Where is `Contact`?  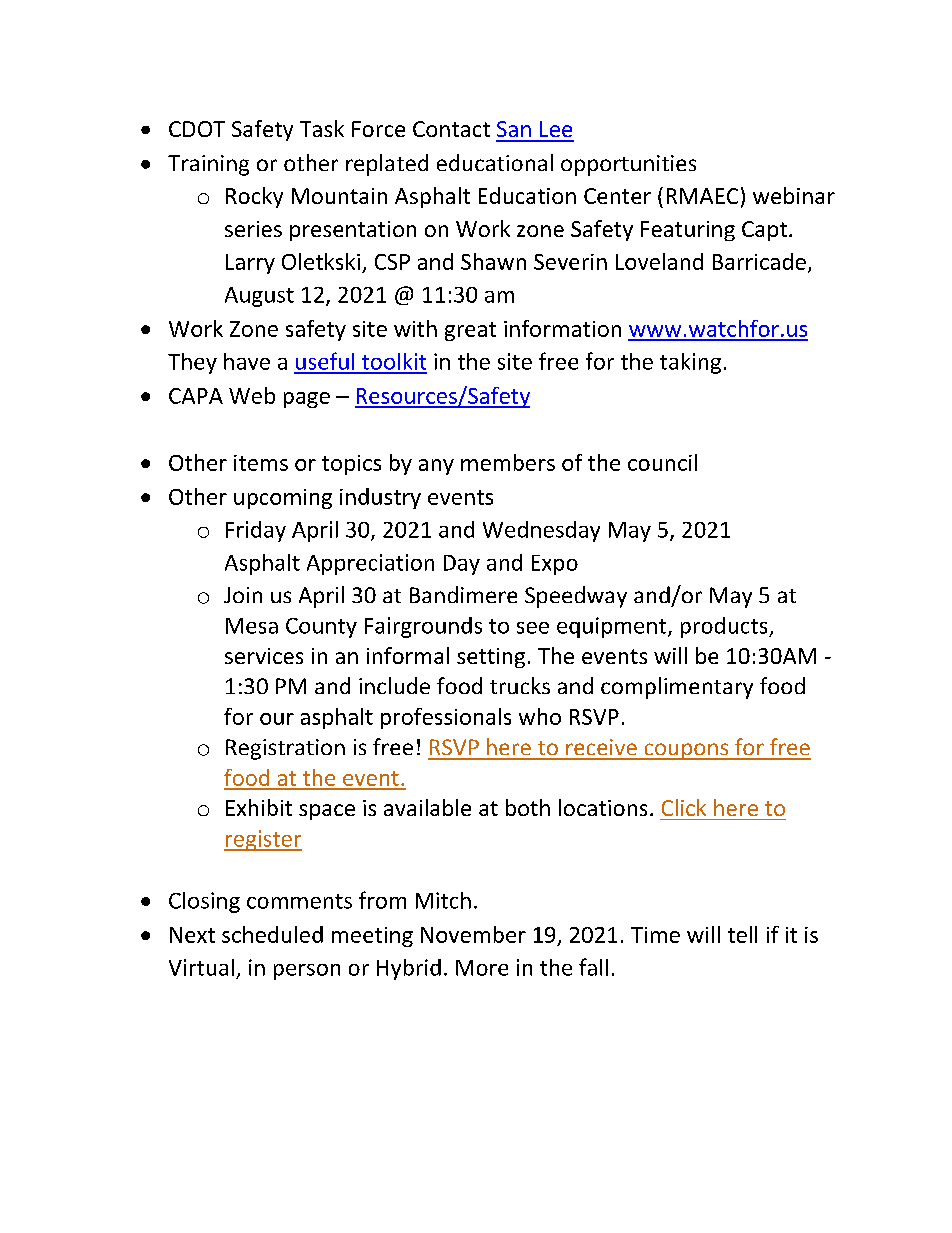
Contact is located at coordinates (451, 129).
